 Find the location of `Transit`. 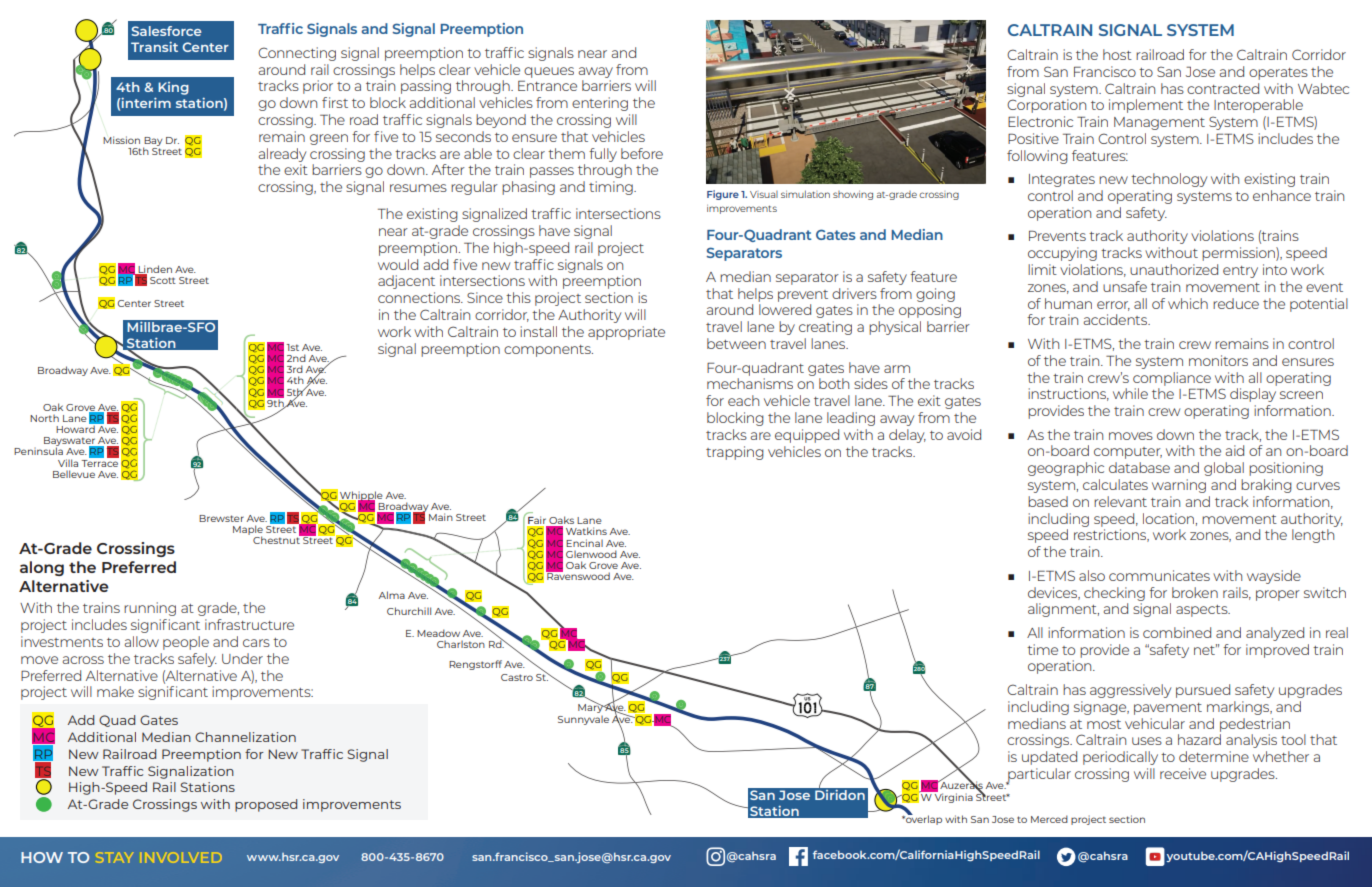

Transit is located at coordinates (154, 47).
